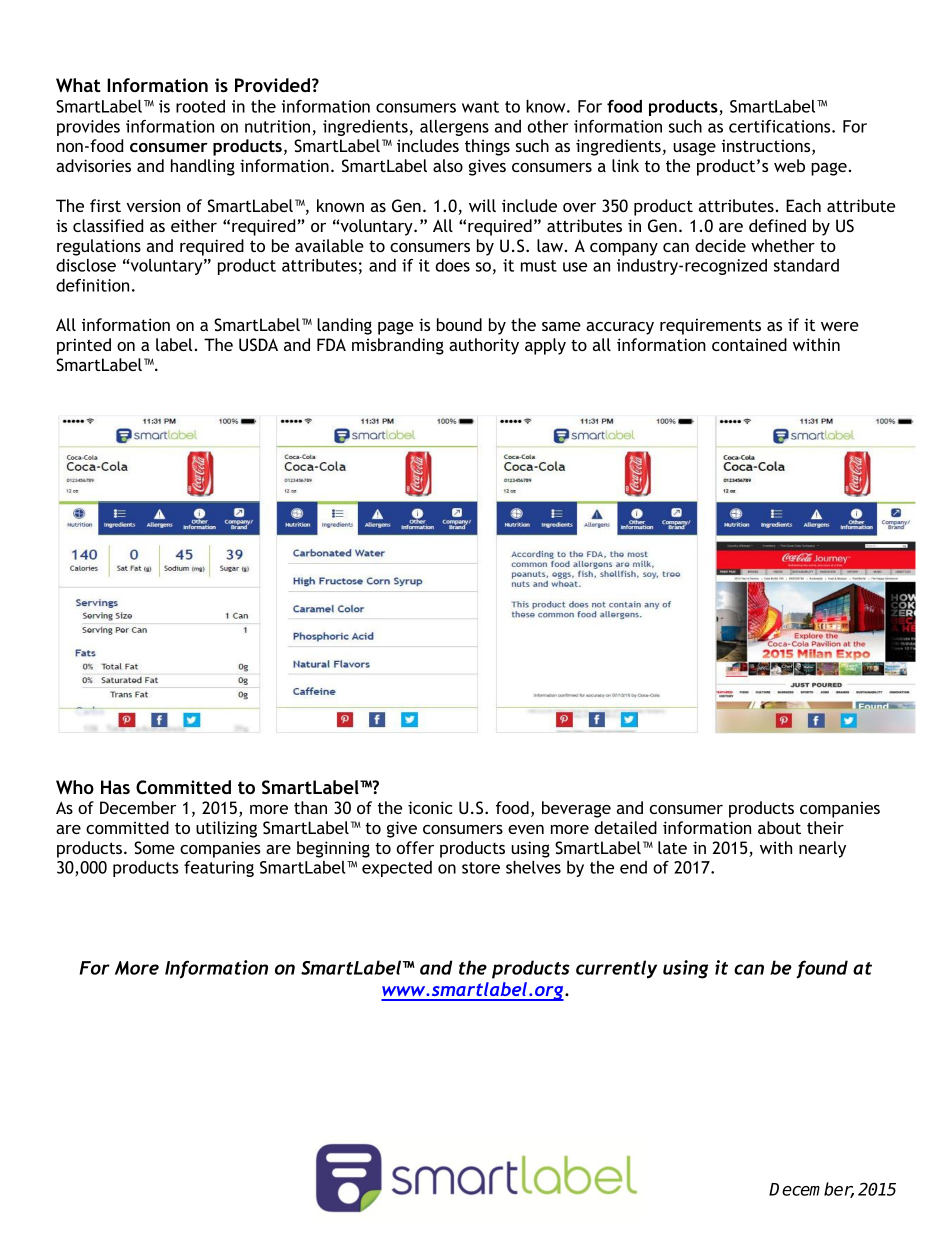 This screenshot has width=952, height=1233. I want to click on want, so click(480, 107).
